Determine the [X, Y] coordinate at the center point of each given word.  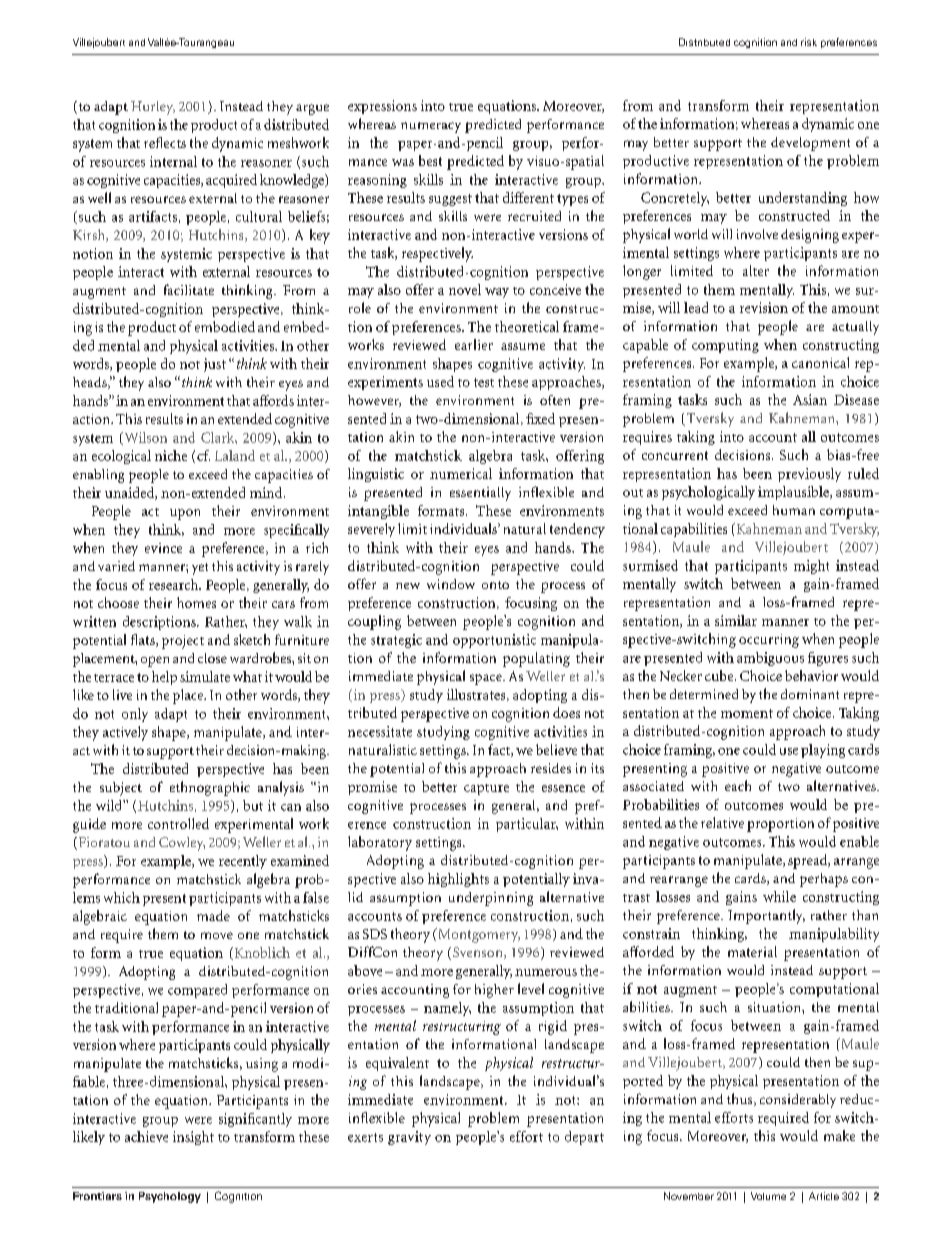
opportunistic [494, 641]
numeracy [431, 127]
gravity [409, 1138]
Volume [768, 1196]
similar [736, 620]
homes [196, 602]
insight [193, 1138]
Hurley [153, 108]
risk [809, 42]
